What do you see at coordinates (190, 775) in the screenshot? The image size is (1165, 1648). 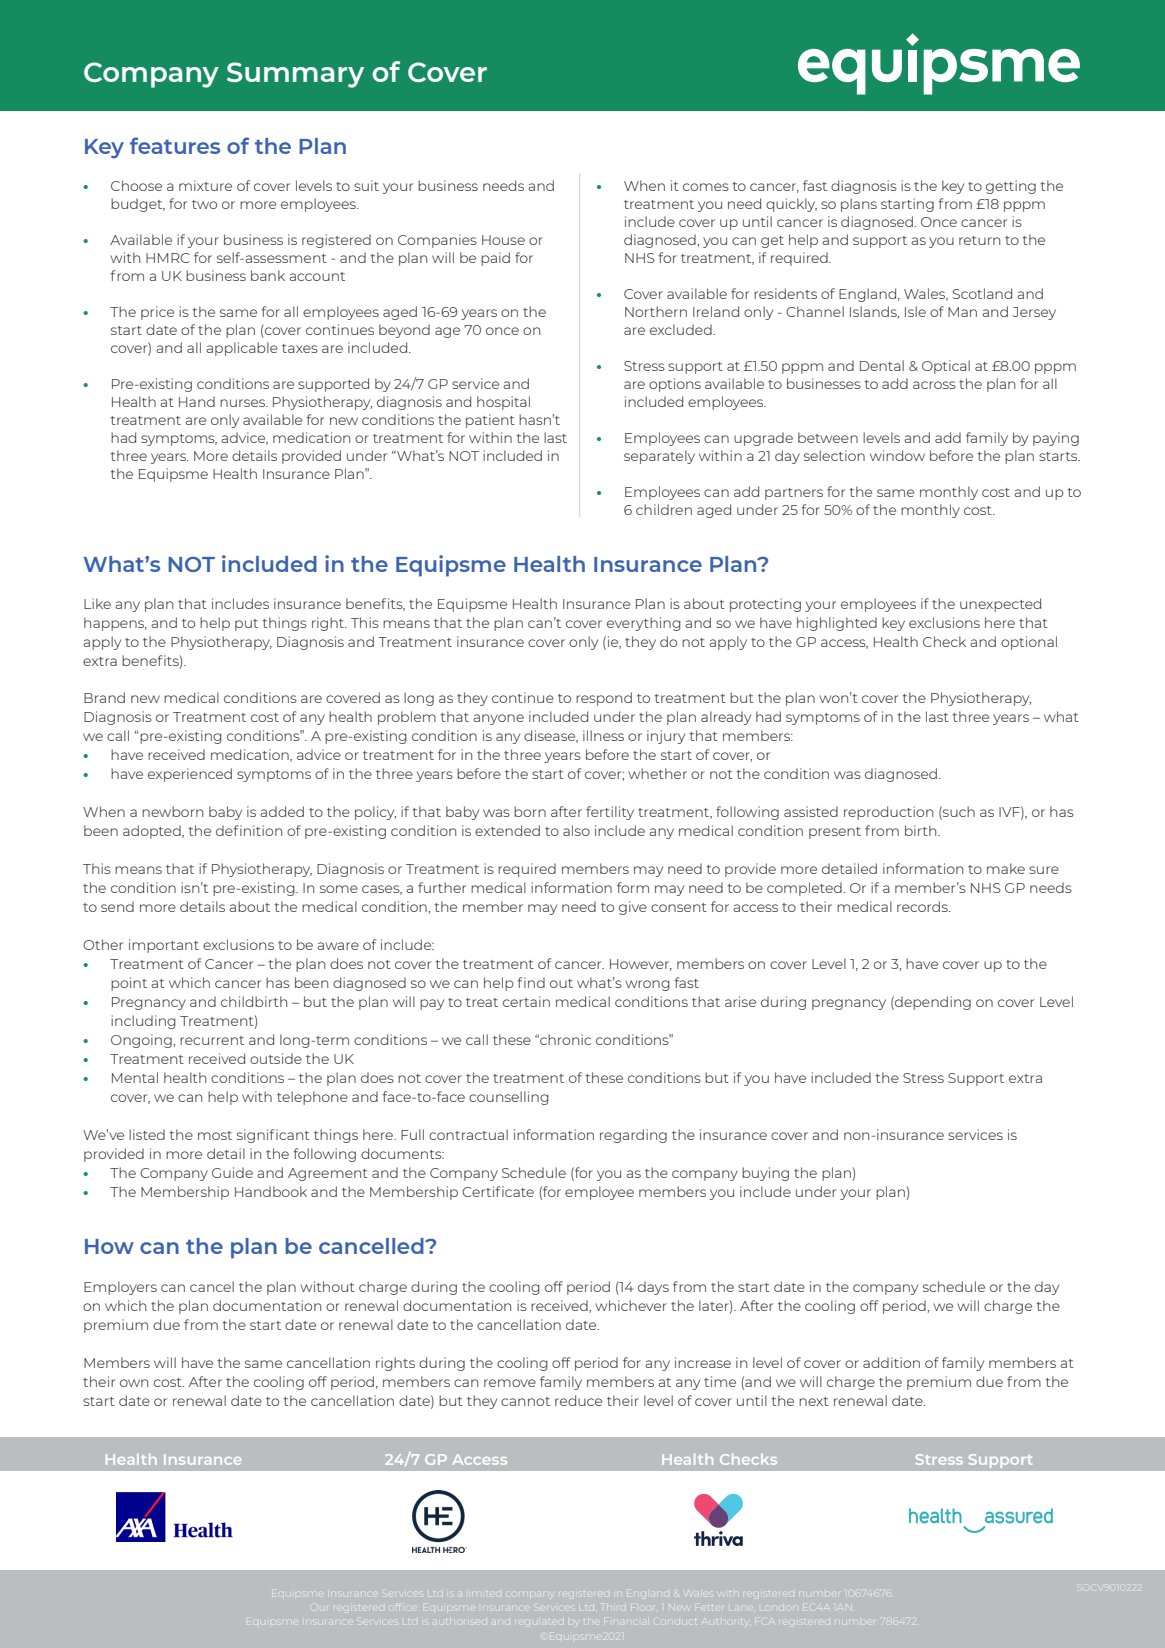 I see `experienced` at bounding box center [190, 775].
